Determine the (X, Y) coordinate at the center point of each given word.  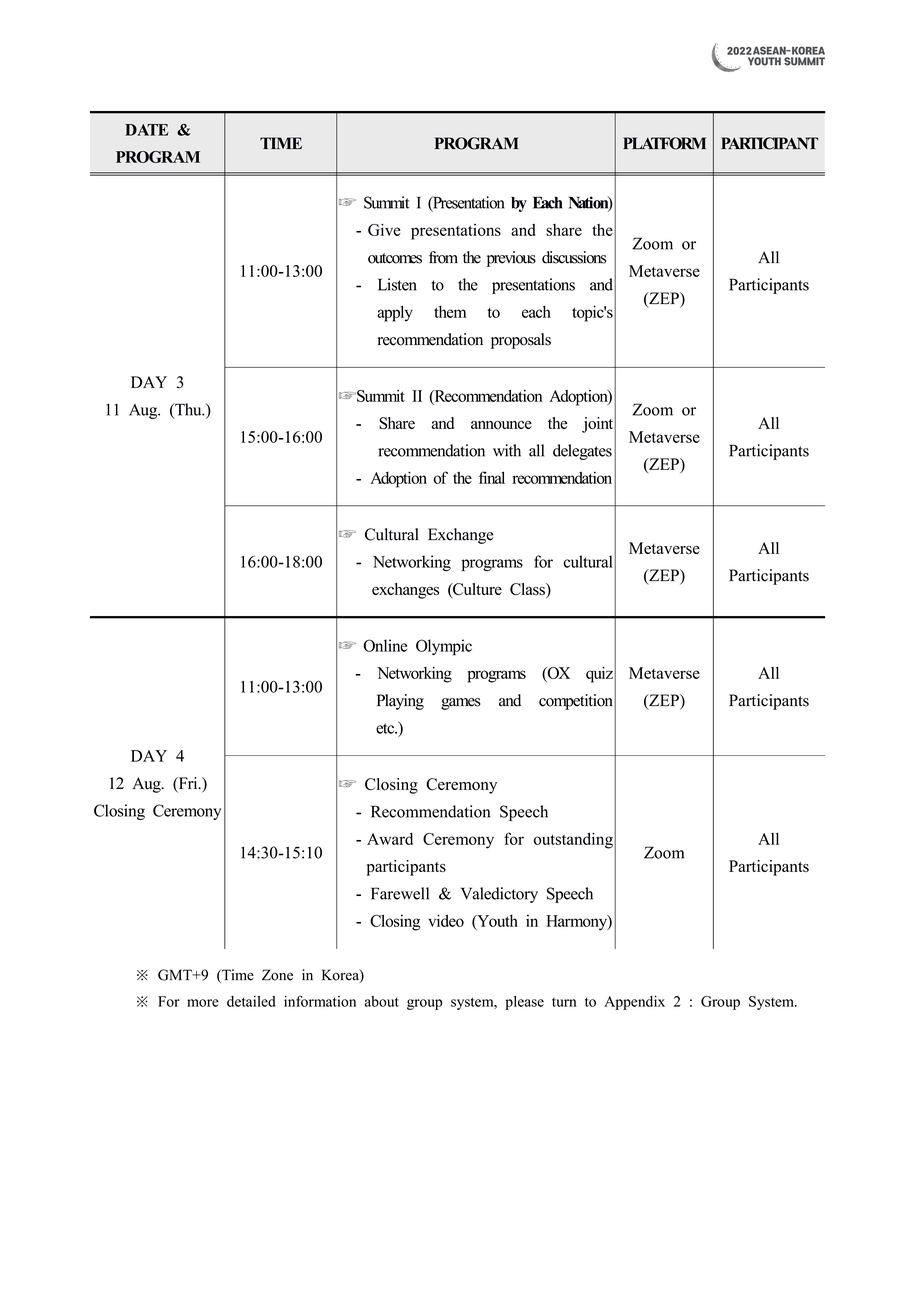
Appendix (634, 1003)
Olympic (444, 647)
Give (384, 230)
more (203, 1003)
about (382, 1001)
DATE (147, 130)
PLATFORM (664, 143)
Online (385, 645)
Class (528, 590)
